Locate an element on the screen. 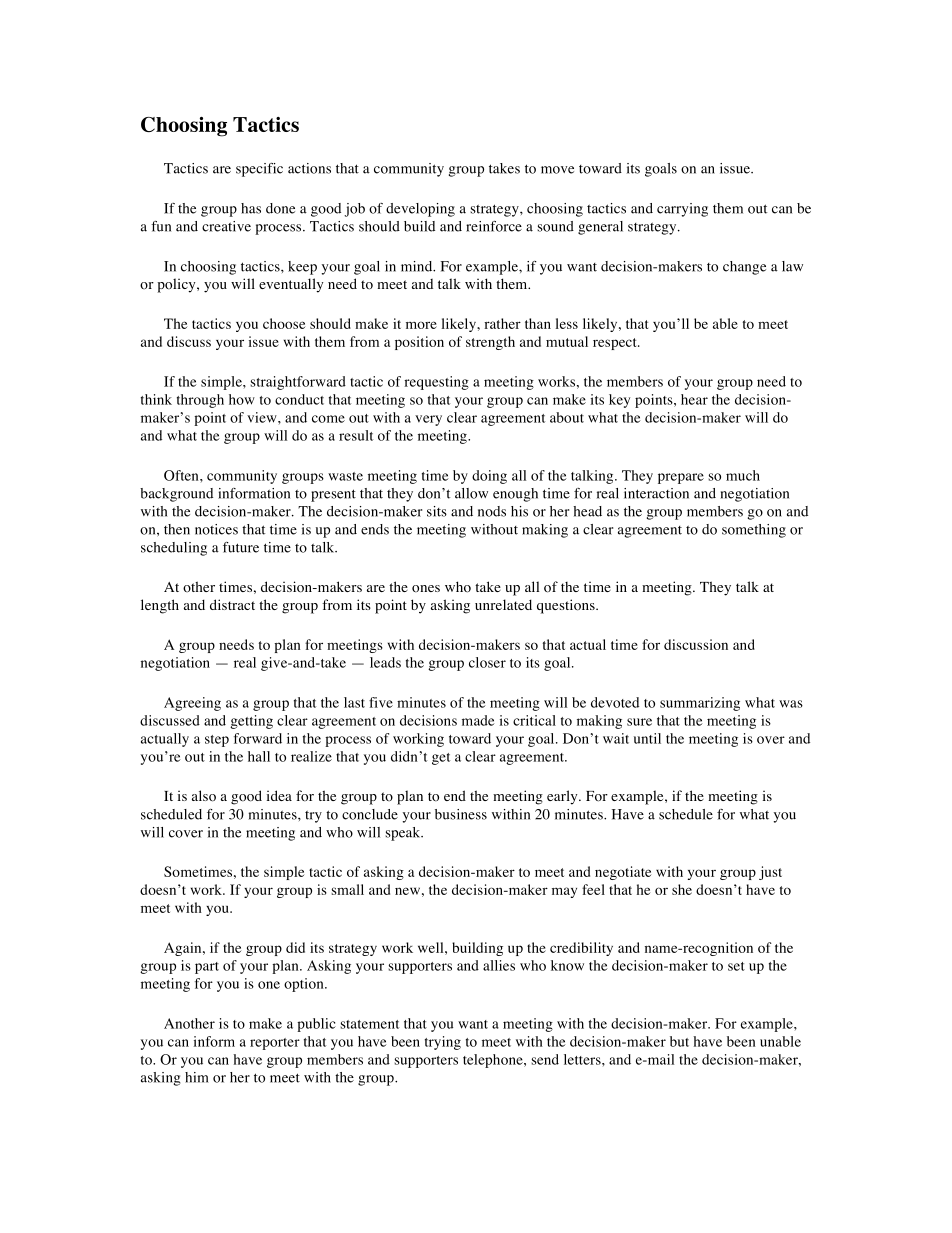 This screenshot has width=952, height=1233. summarizing is located at coordinates (700, 704).
